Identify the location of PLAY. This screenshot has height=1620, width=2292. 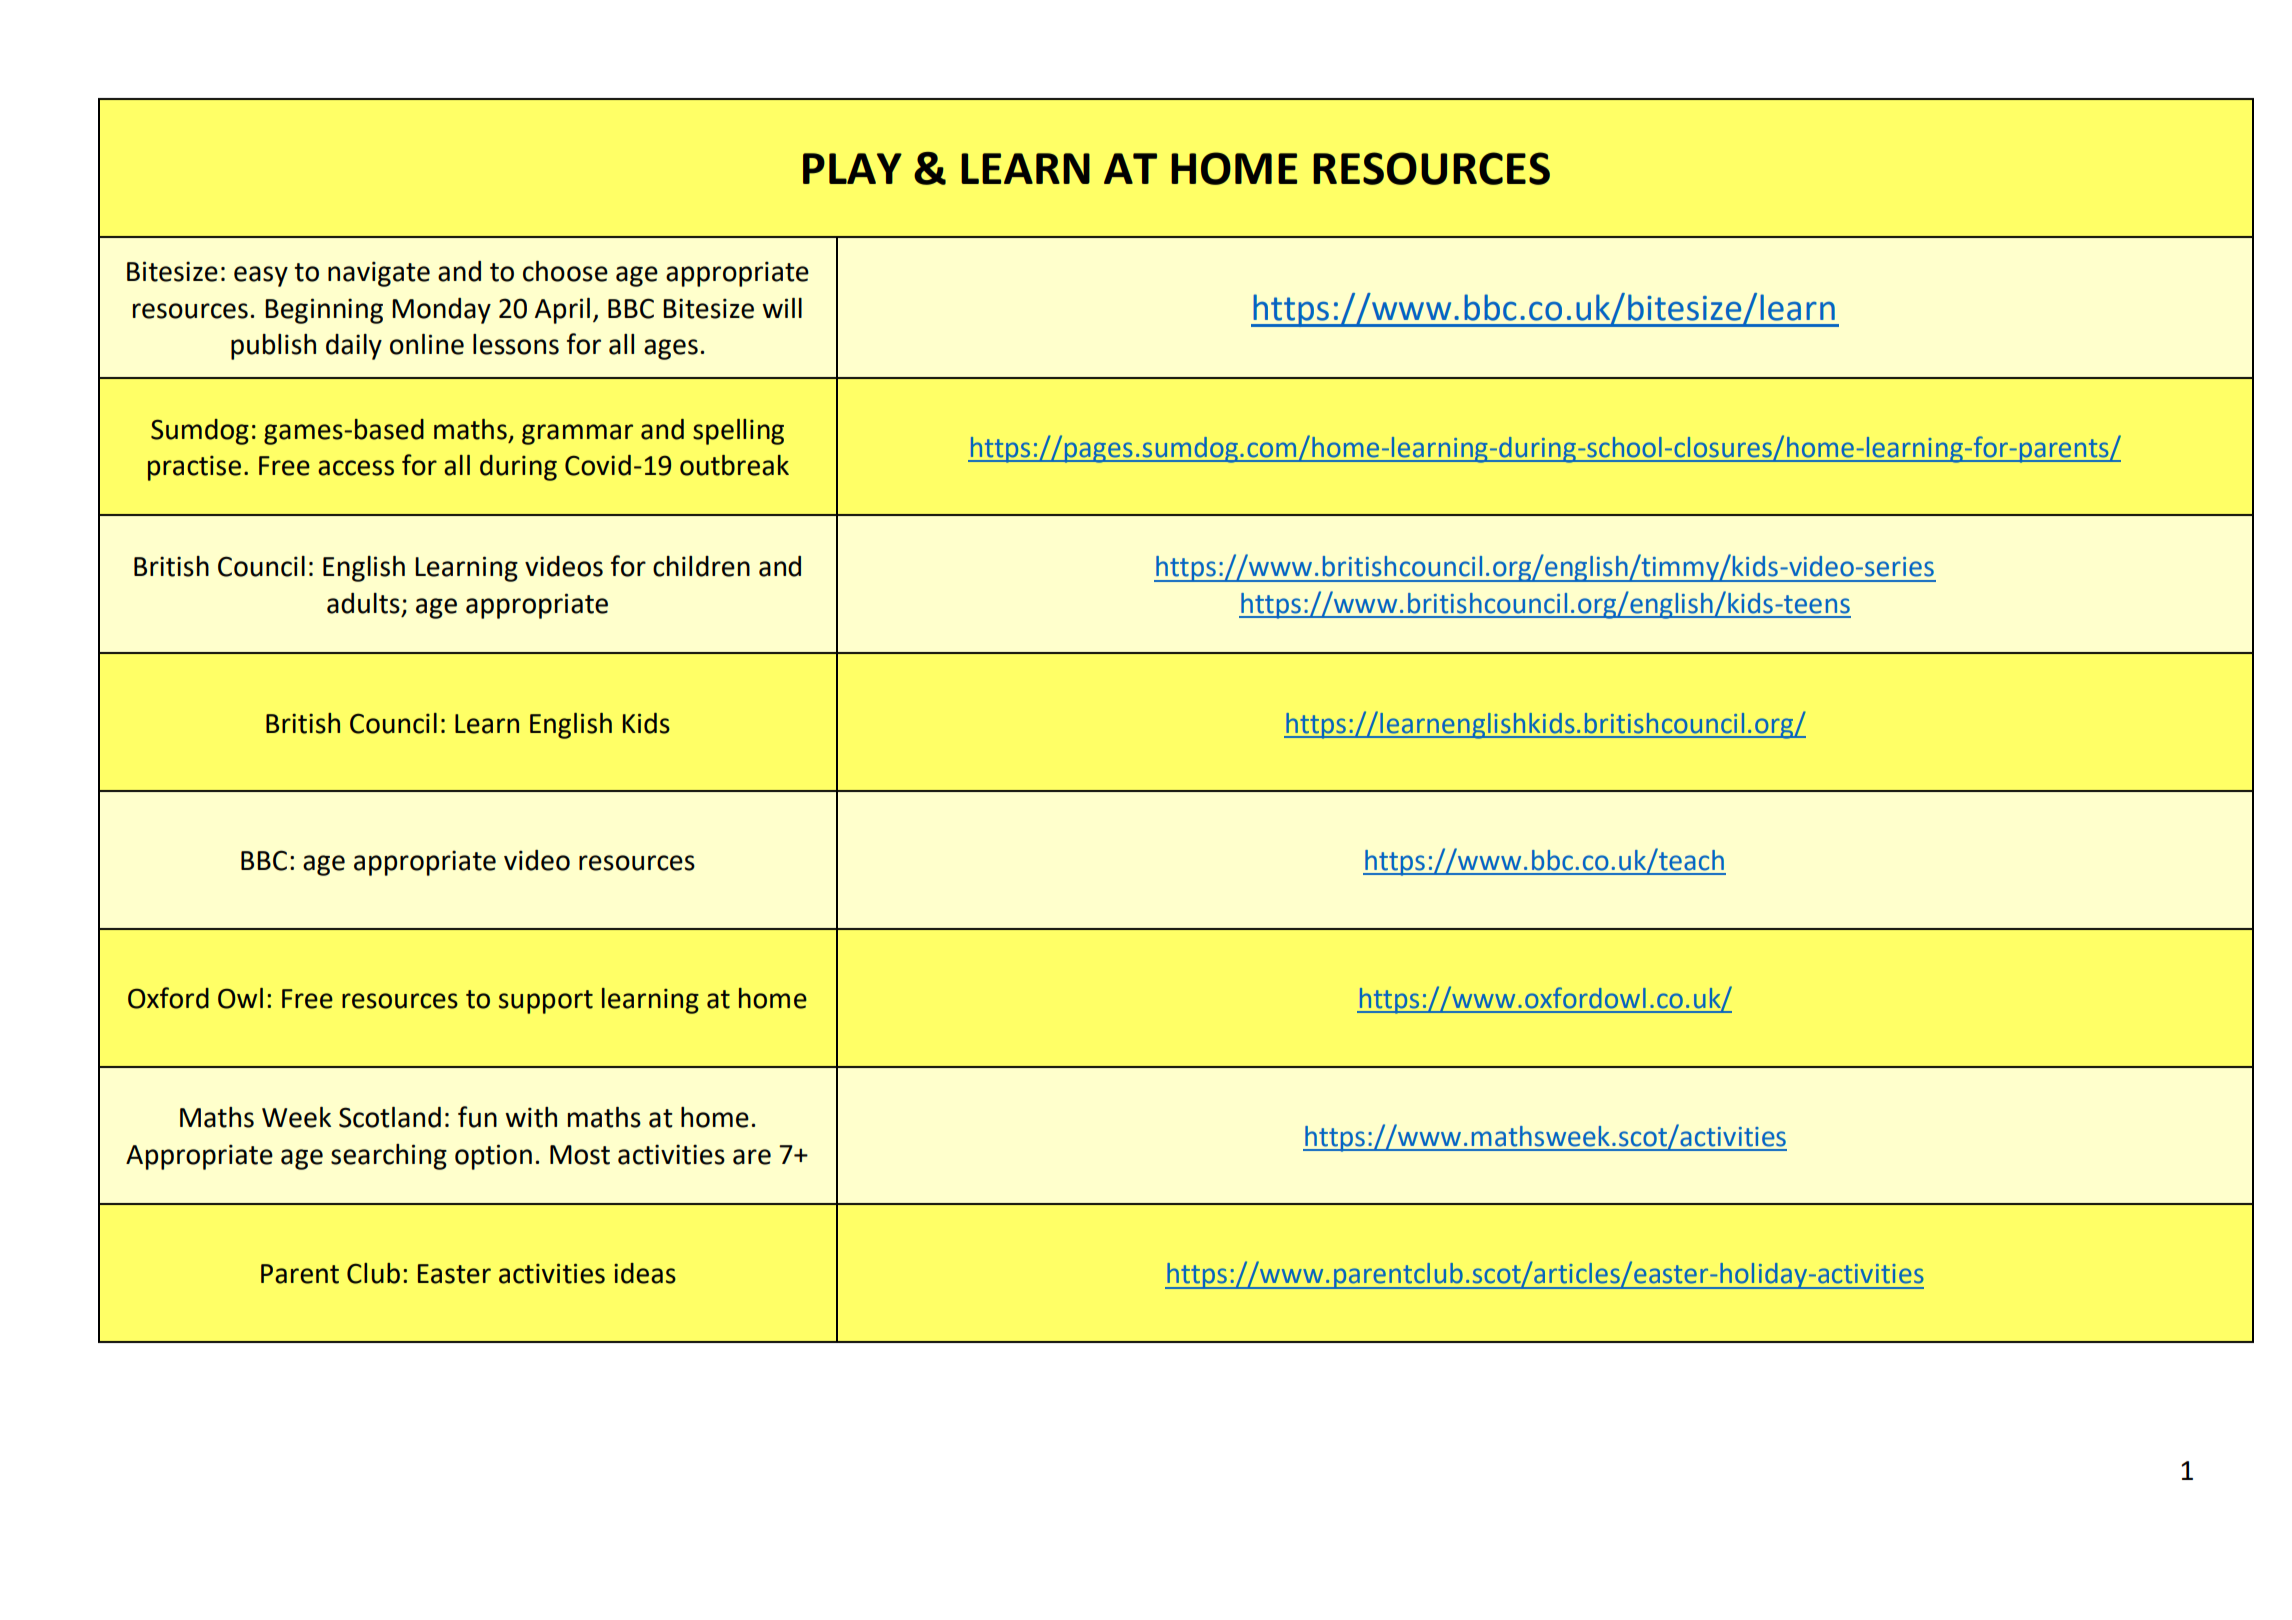
(852, 168).
